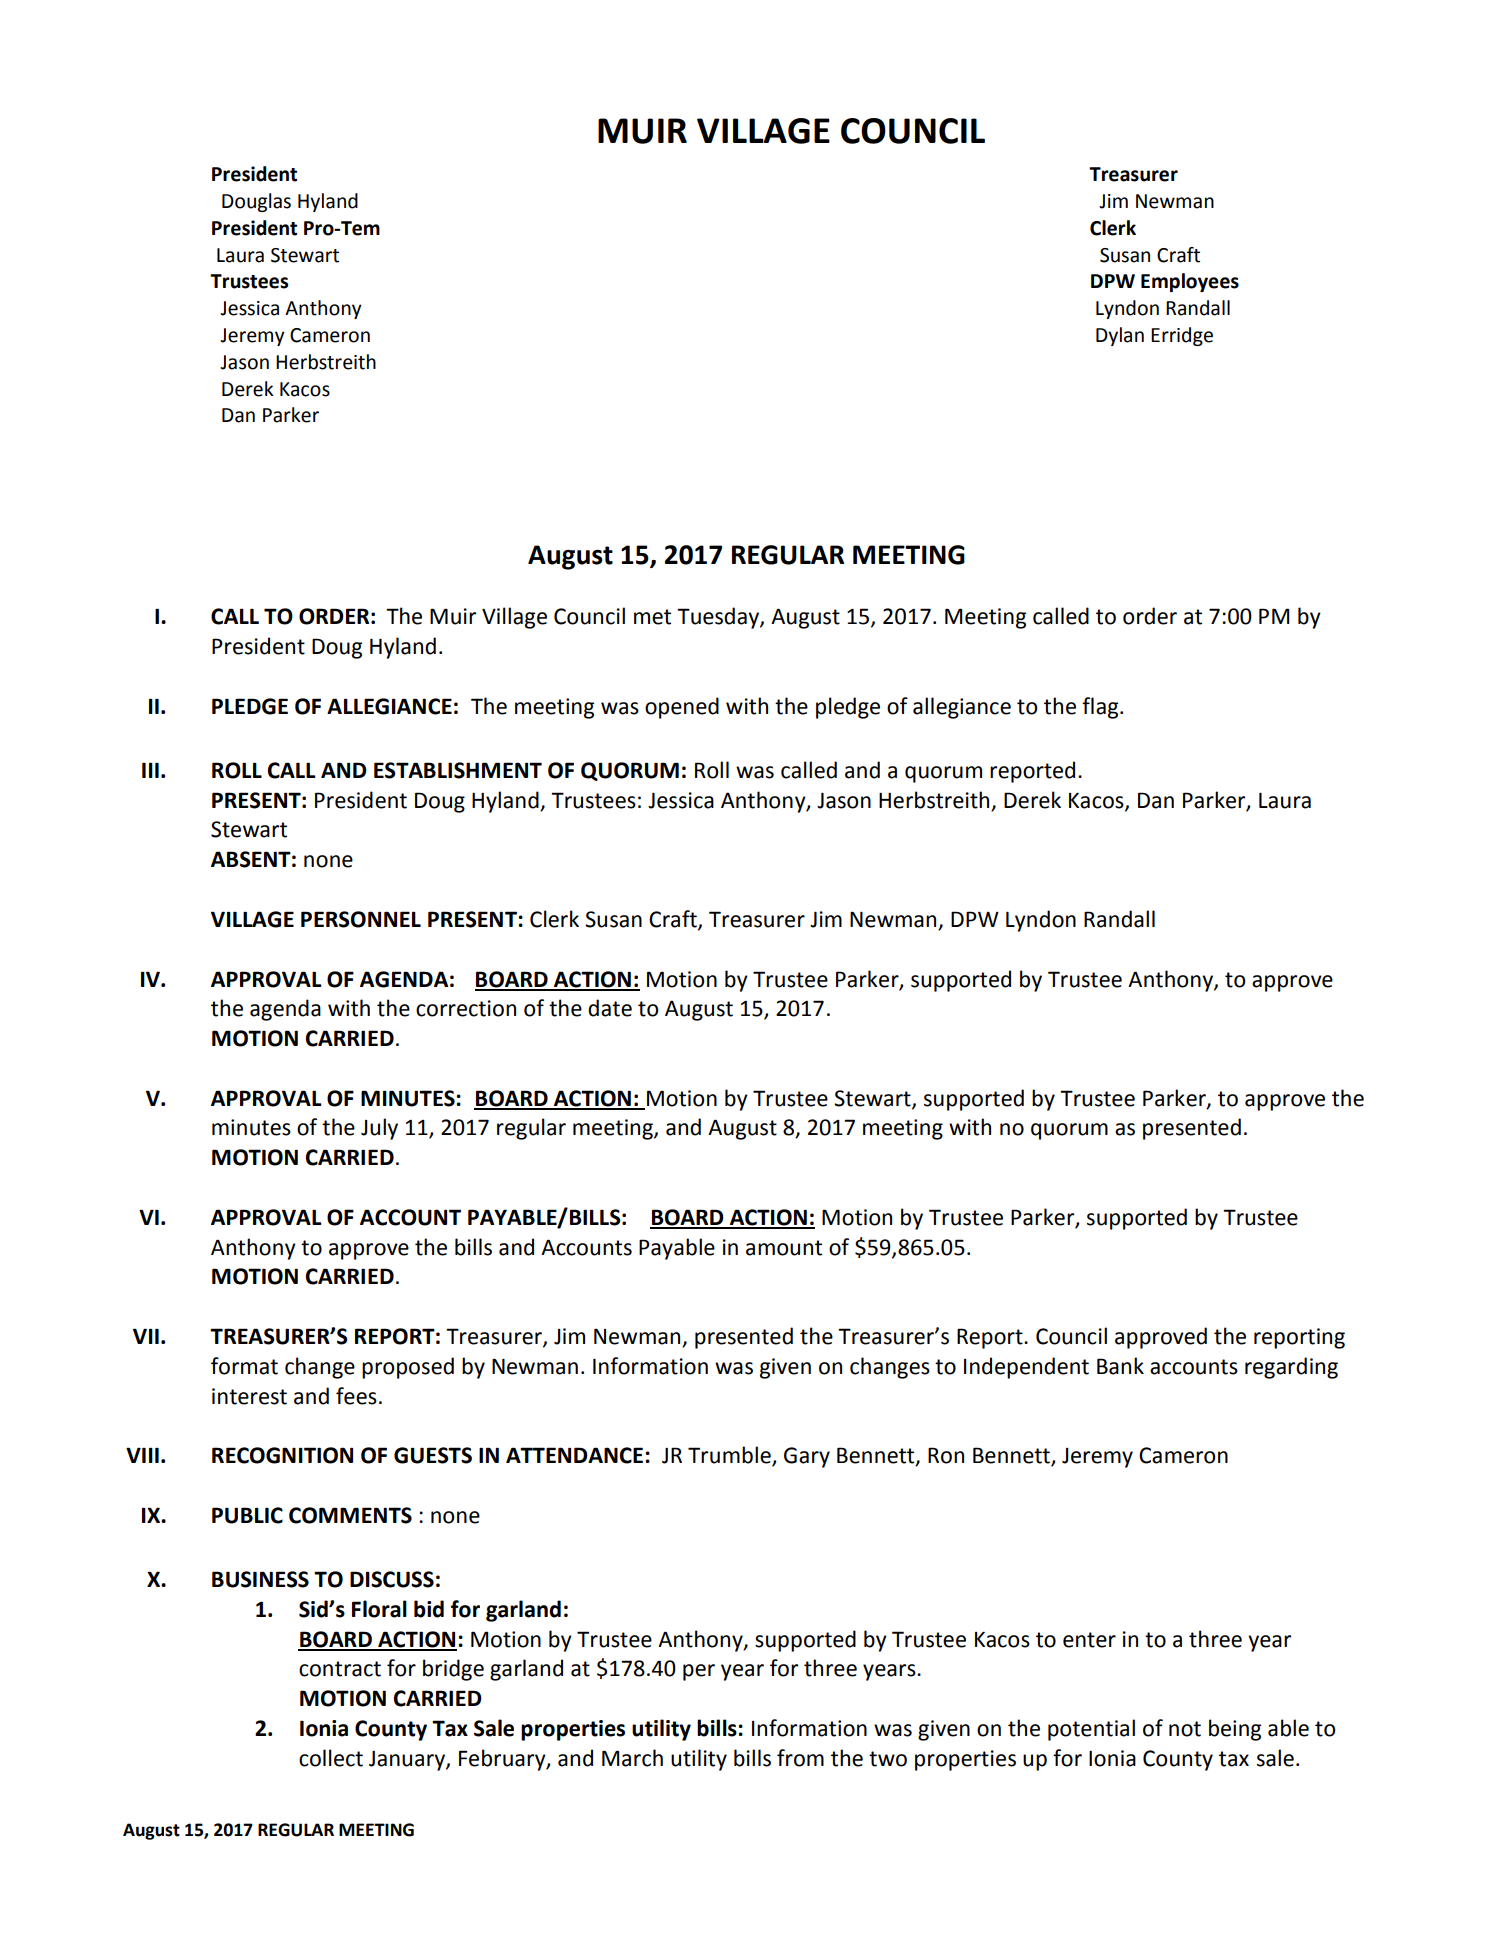  I want to click on July, so click(379, 1129).
